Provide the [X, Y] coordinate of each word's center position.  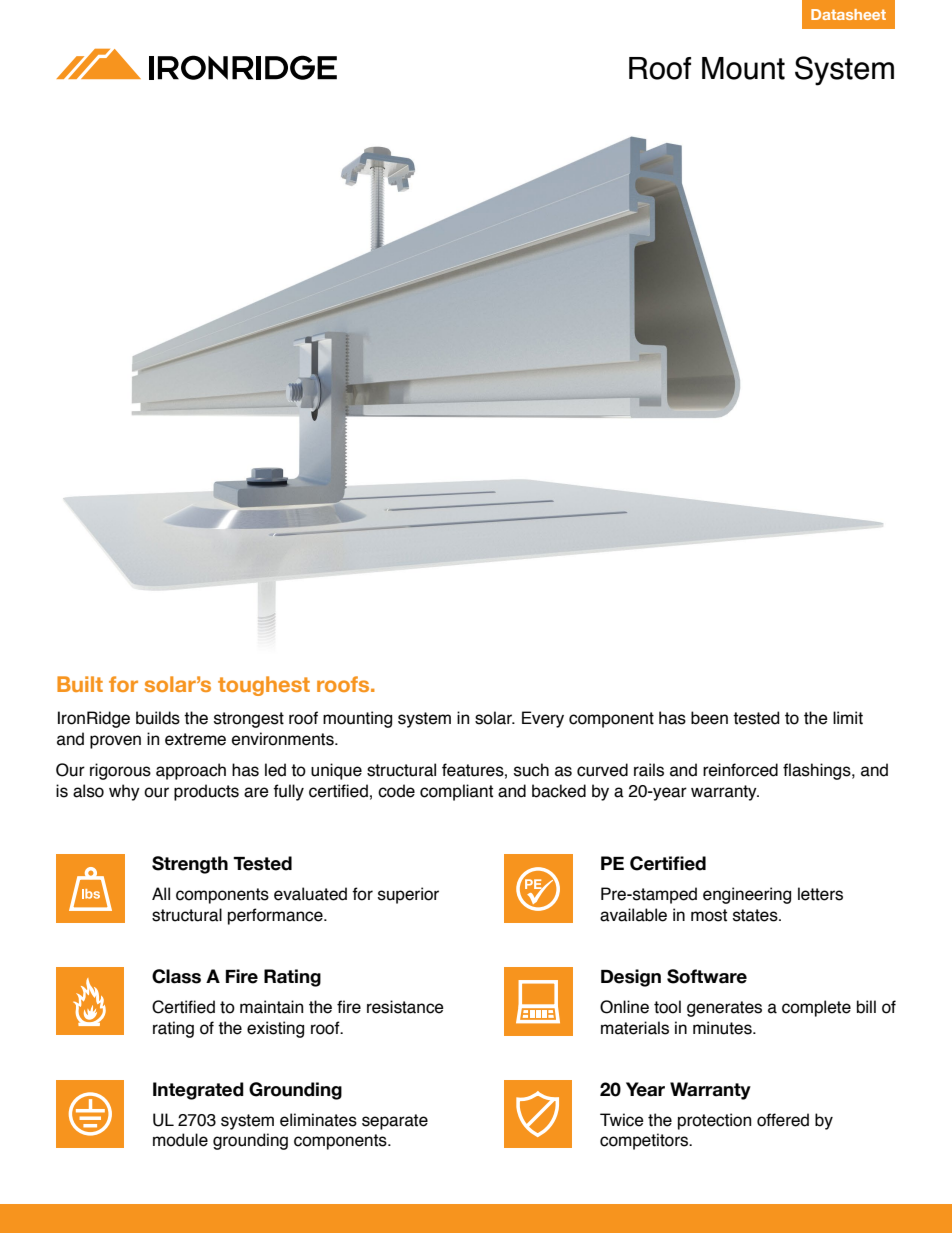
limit [848, 718]
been [709, 718]
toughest [264, 686]
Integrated [198, 1091]
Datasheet [848, 14]
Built [80, 684]
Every [543, 719]
